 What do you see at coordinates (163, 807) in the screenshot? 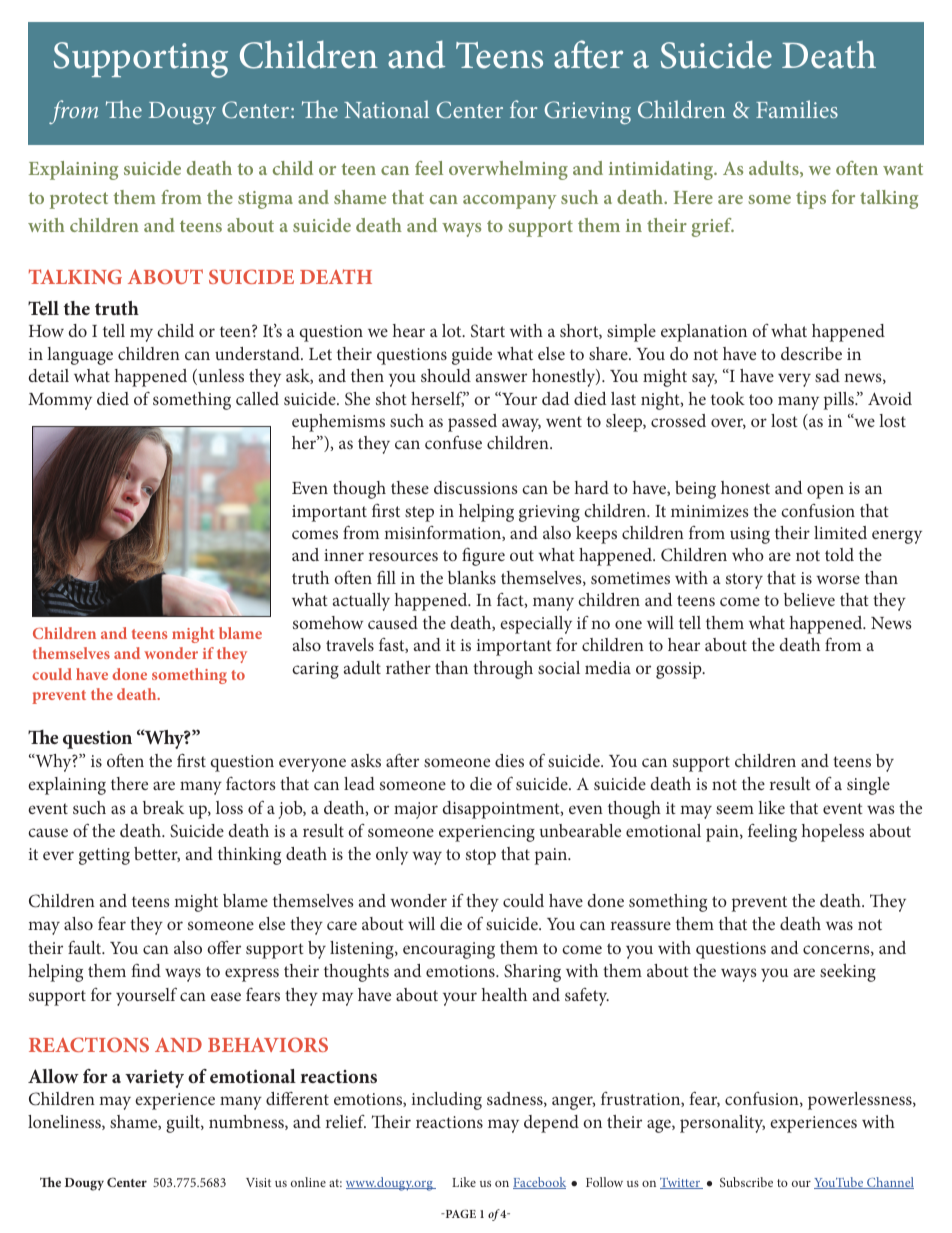
I see `break` at bounding box center [163, 807].
